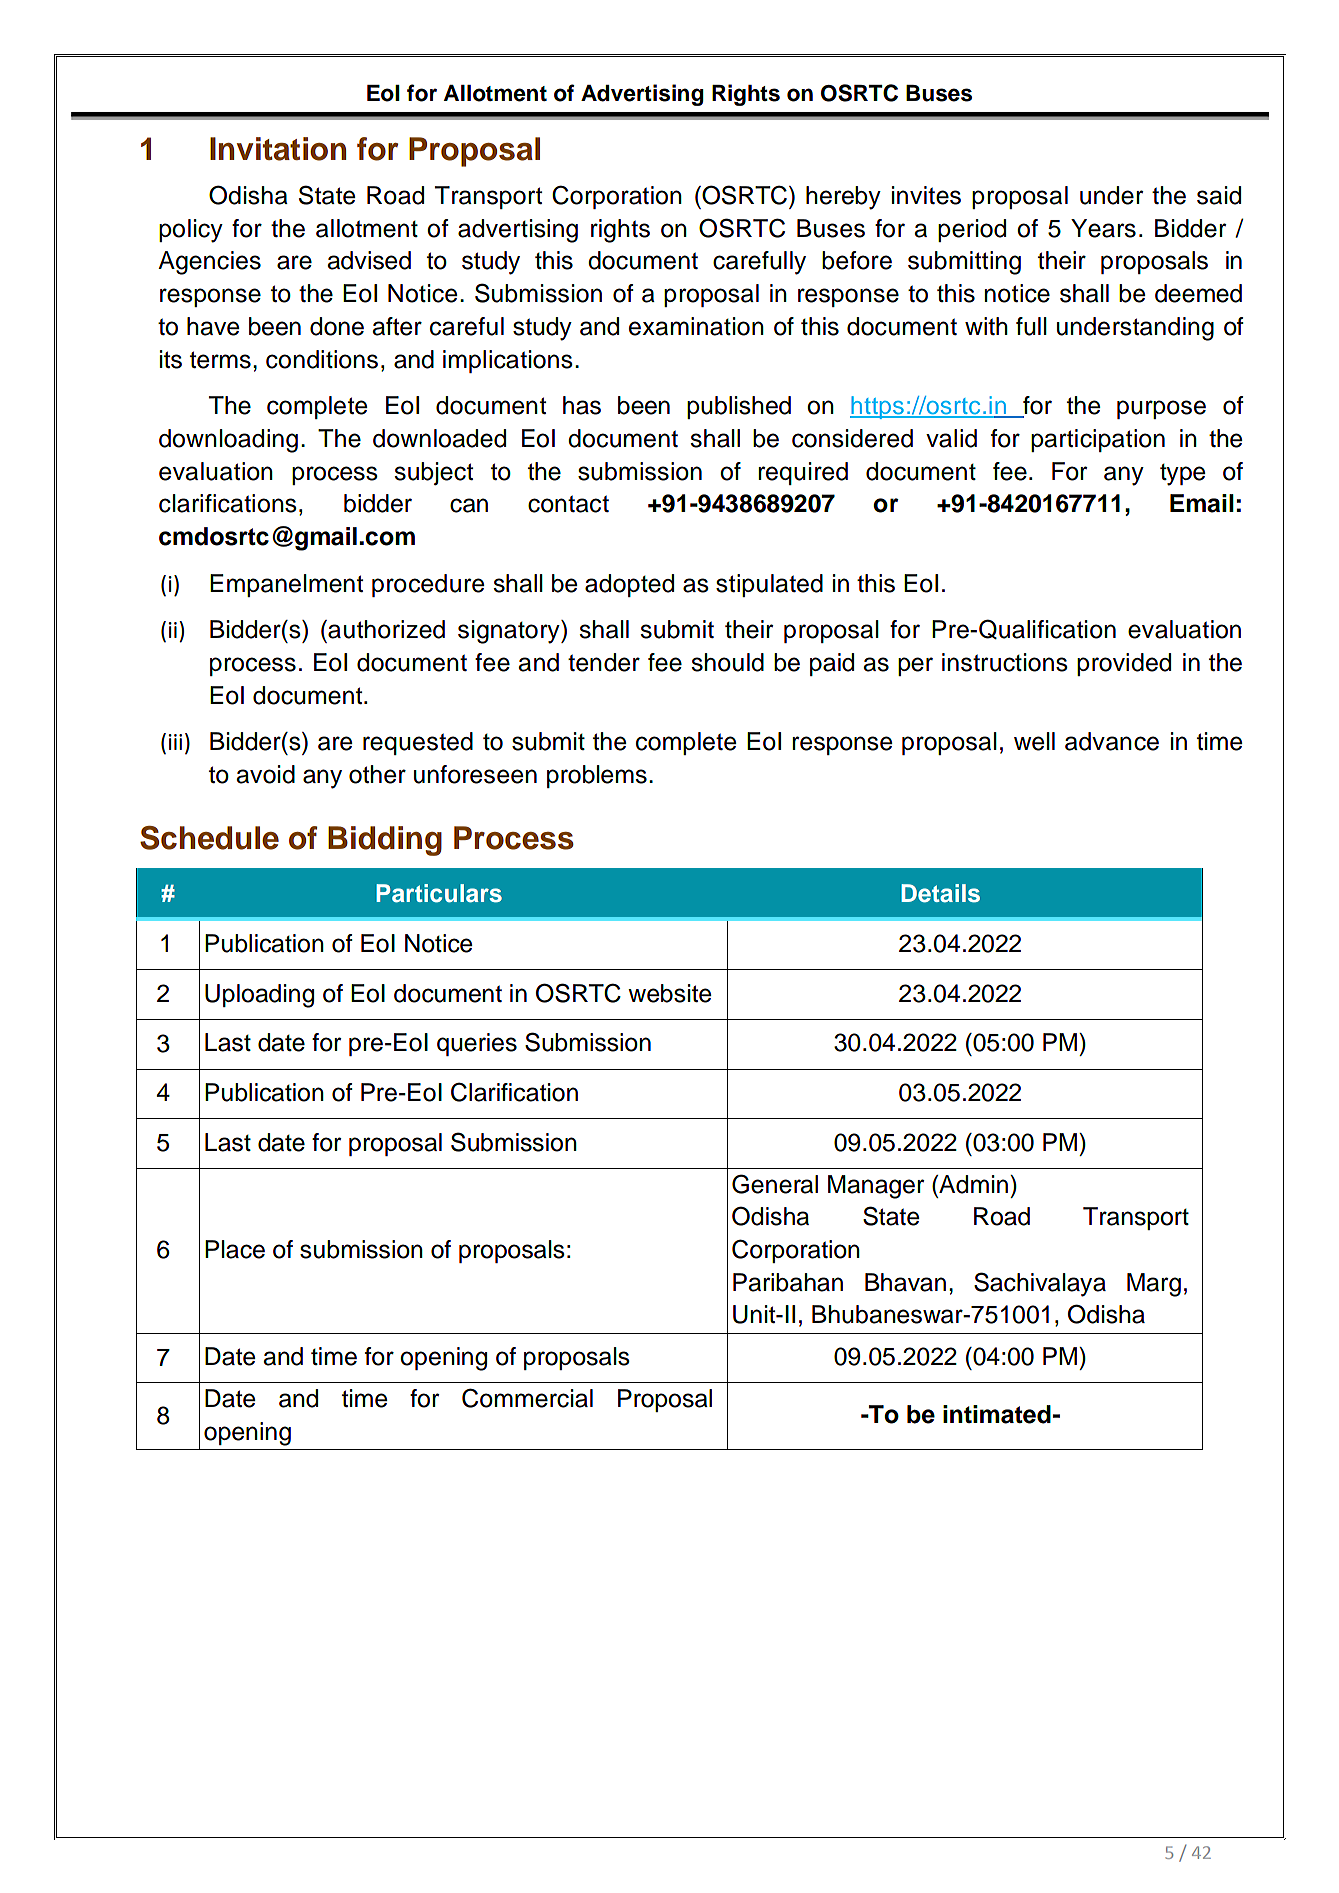  I want to click on hereby, so click(843, 198).
